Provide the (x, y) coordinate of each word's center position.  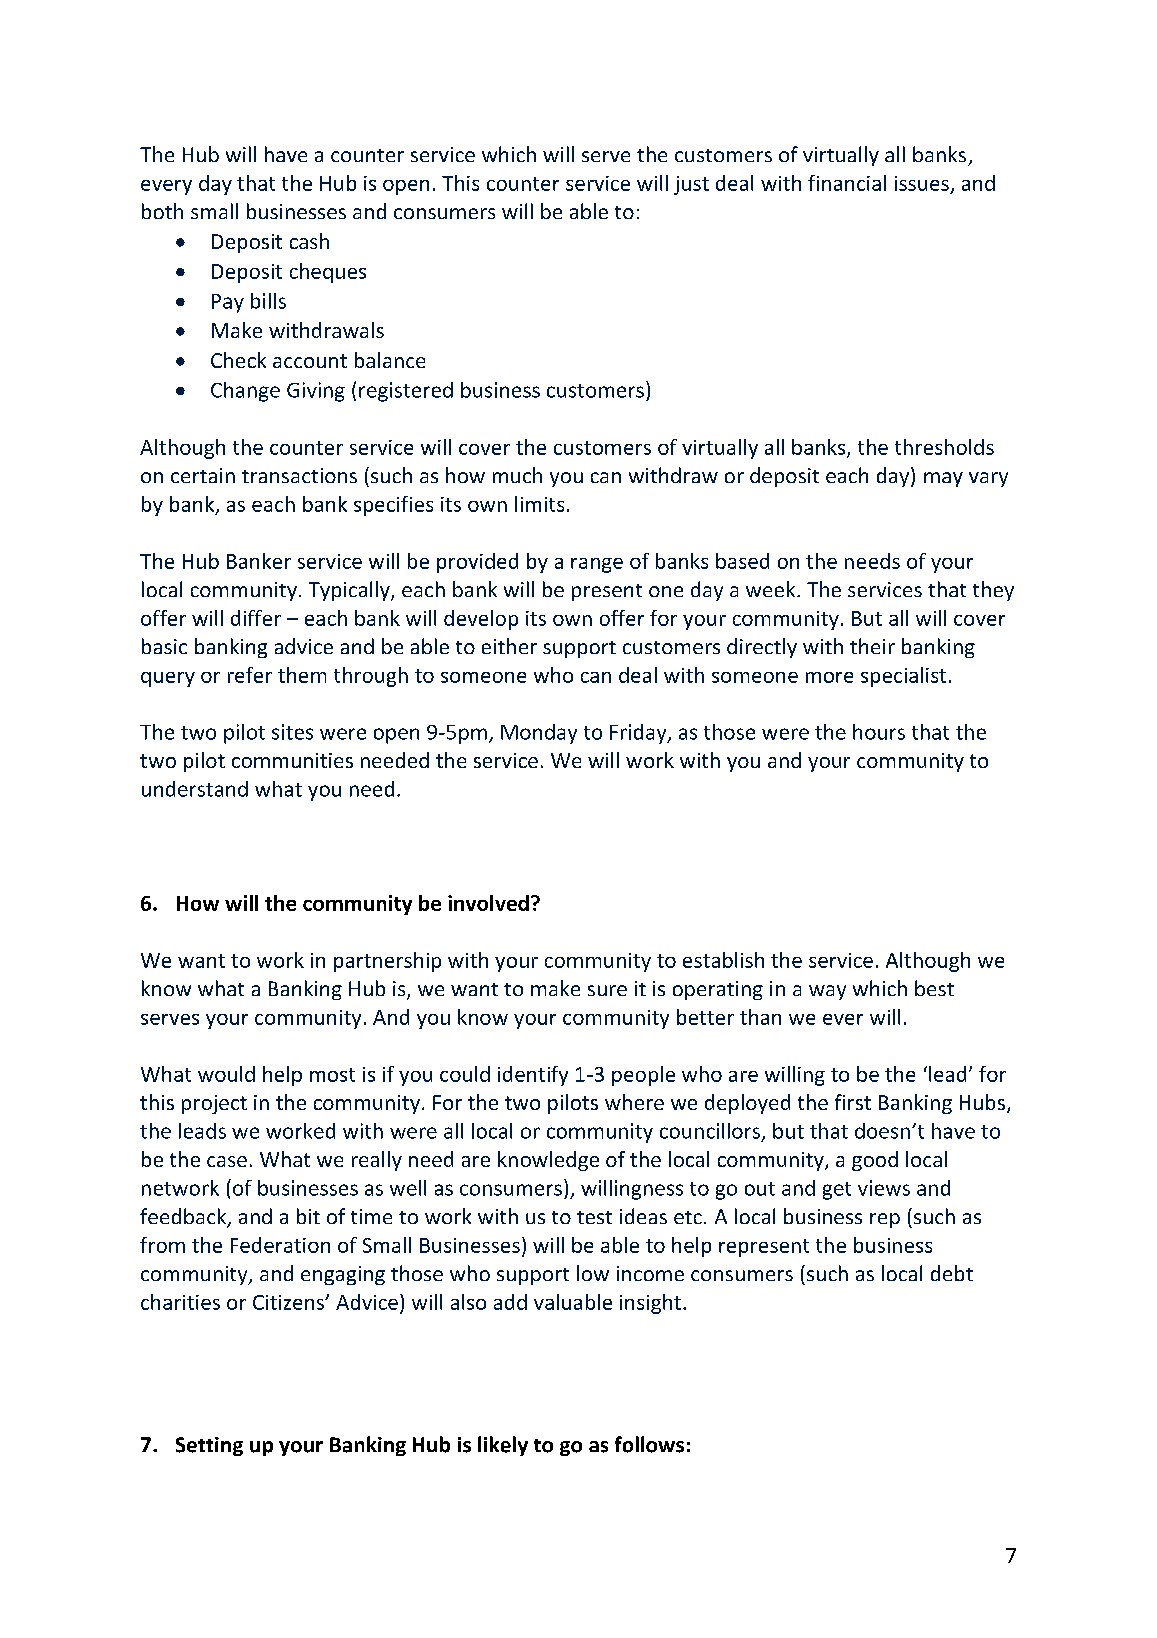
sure (607, 990)
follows (649, 1444)
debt (952, 1273)
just (691, 185)
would (226, 1074)
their (872, 646)
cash (309, 241)
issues (922, 183)
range (597, 565)
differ (256, 618)
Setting (209, 1446)
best (934, 988)
